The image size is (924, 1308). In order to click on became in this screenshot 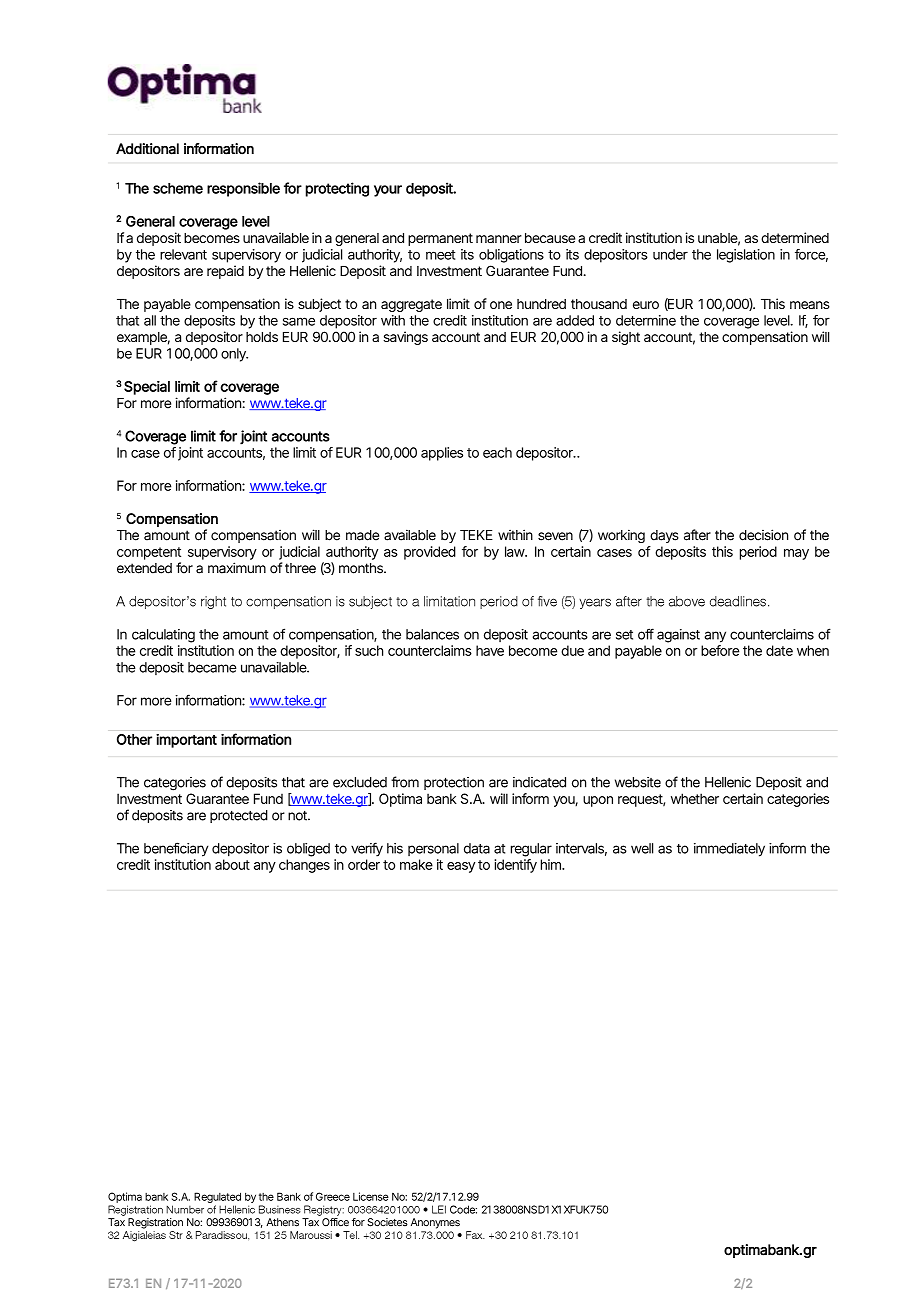, I will do `click(212, 667)`.
